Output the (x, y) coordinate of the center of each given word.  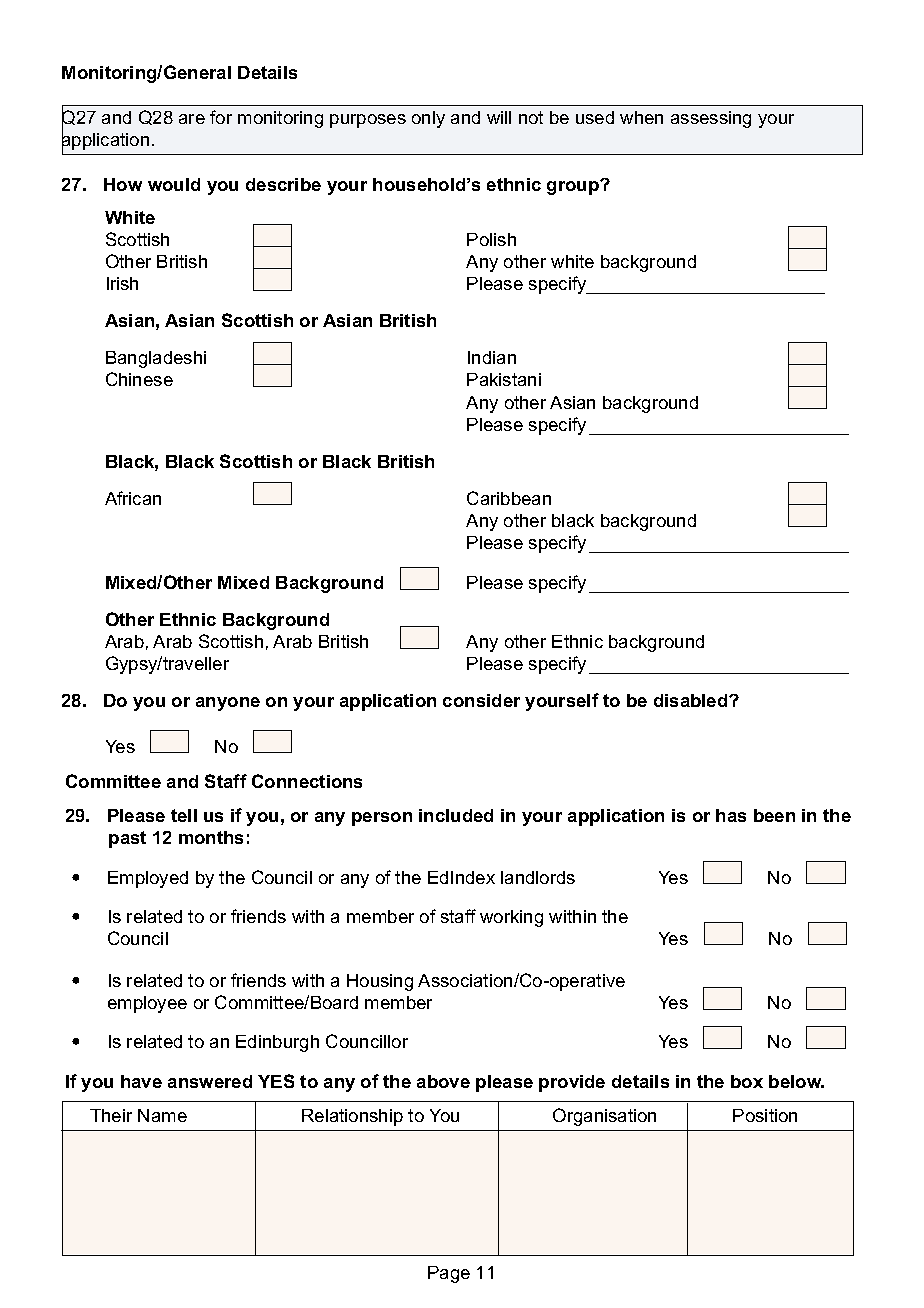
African (133, 498)
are (192, 119)
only (428, 119)
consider (481, 700)
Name (162, 1115)
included (456, 815)
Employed (148, 879)
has (731, 815)
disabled (692, 700)
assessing (711, 119)
